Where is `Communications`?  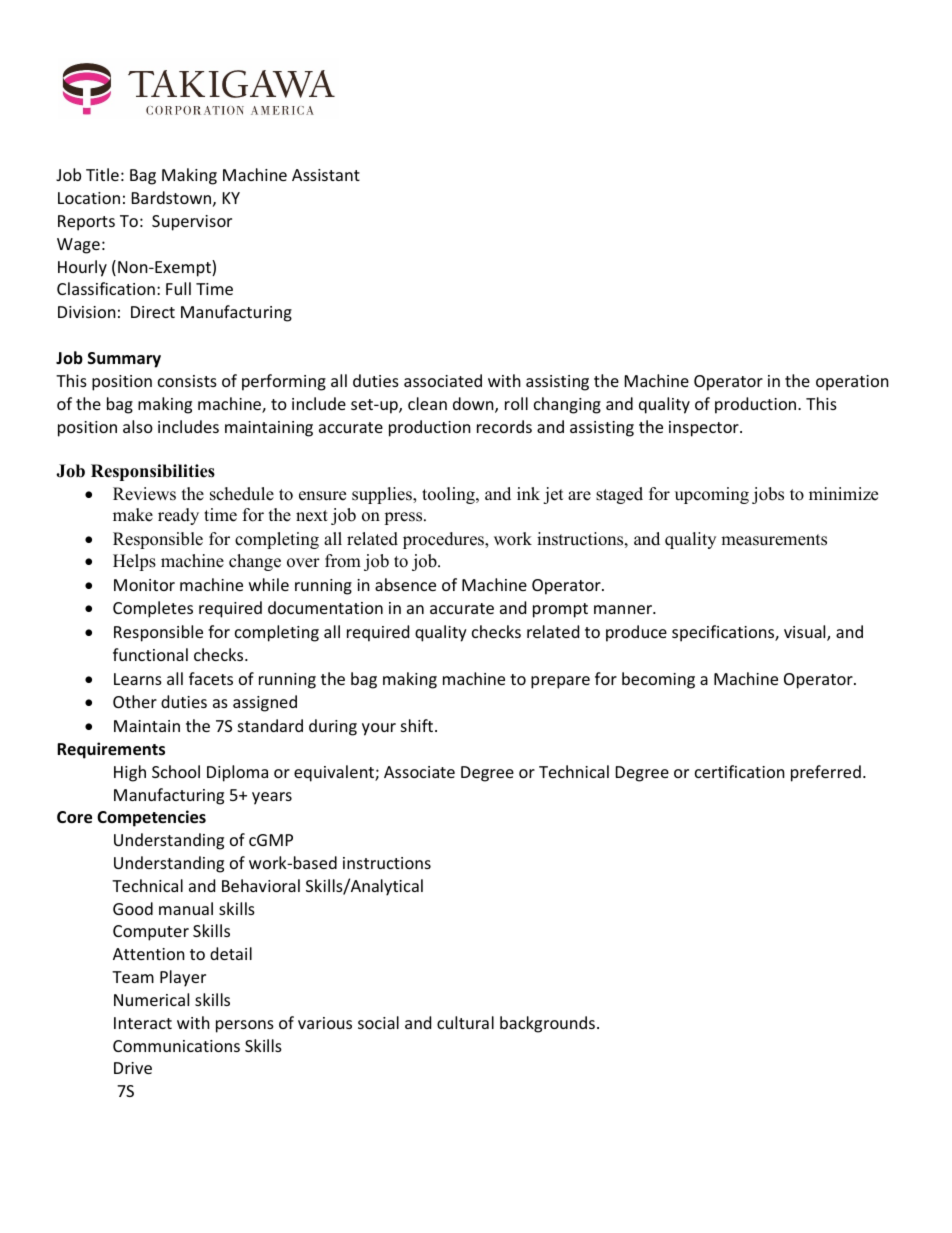 Communications is located at coordinates (176, 1046).
